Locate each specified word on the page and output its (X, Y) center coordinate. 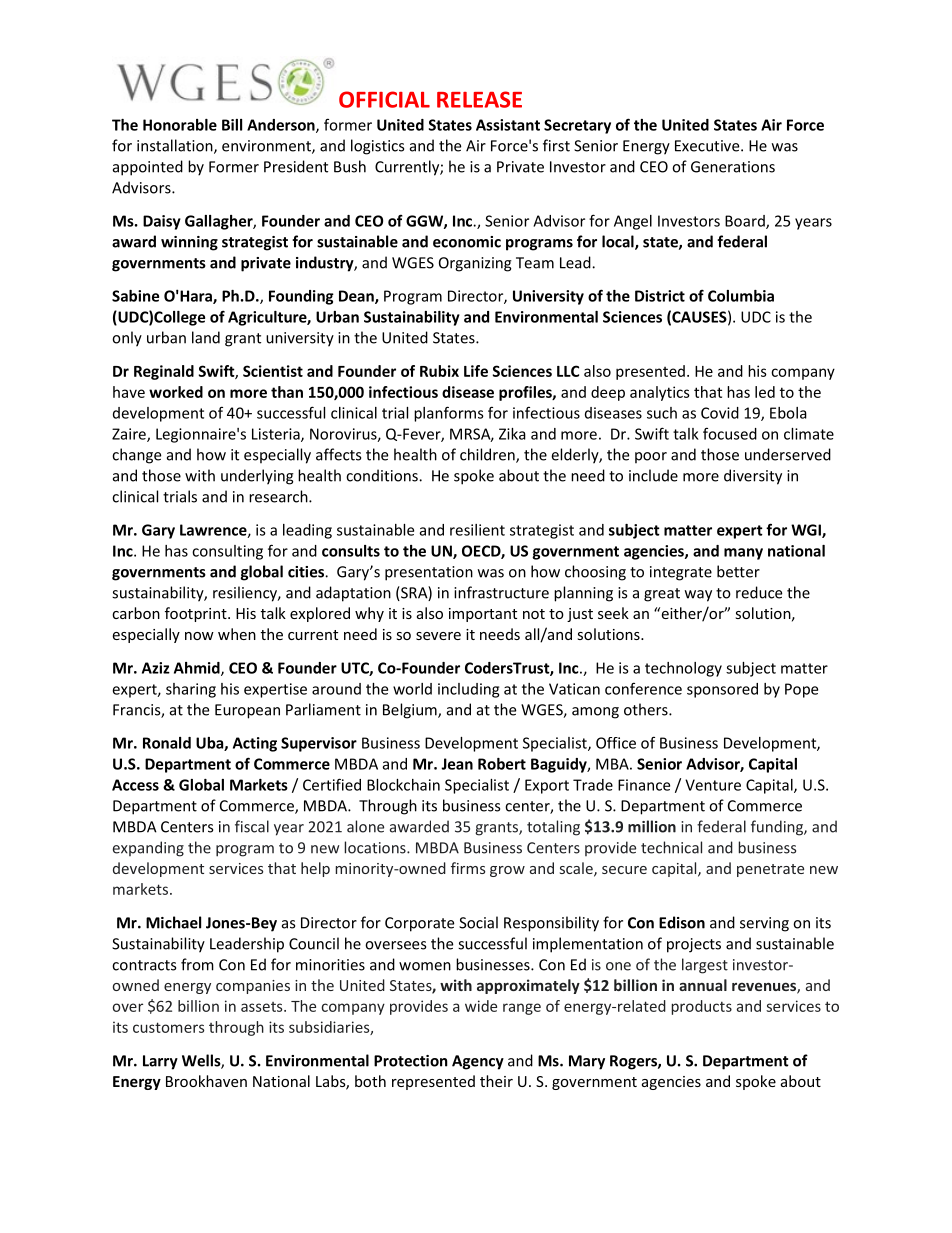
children (488, 455)
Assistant (508, 125)
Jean (457, 764)
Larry (160, 1062)
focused (730, 433)
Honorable (180, 125)
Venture (713, 785)
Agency (478, 1062)
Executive (708, 146)
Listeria (277, 435)
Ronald (167, 743)
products (701, 1007)
